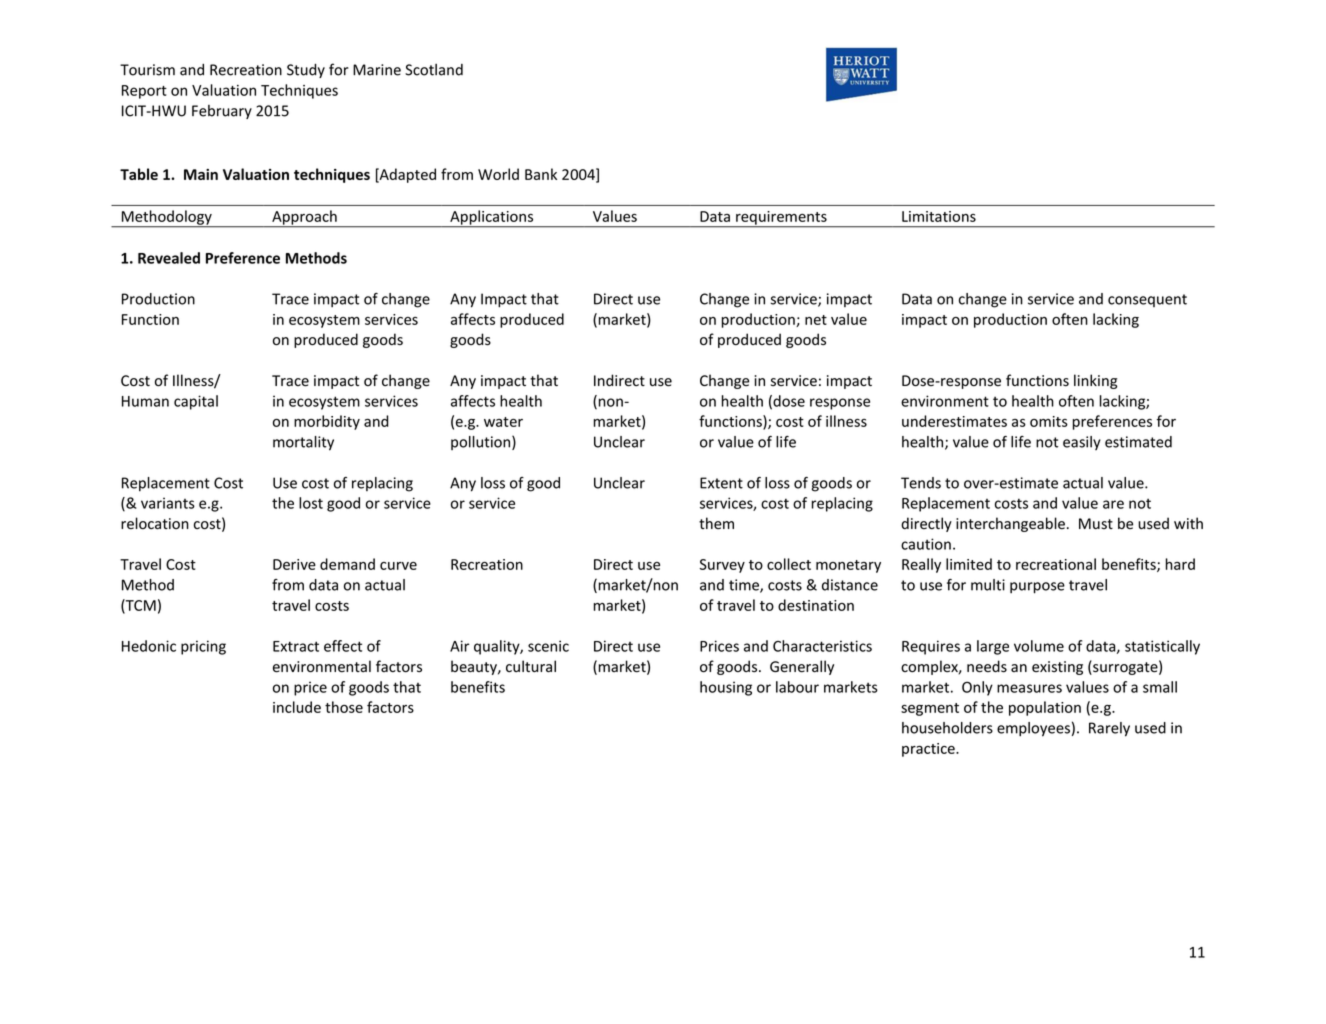 The image size is (1326, 1024). What do you see at coordinates (434, 70) in the page?
I see `Scotland` at bounding box center [434, 70].
